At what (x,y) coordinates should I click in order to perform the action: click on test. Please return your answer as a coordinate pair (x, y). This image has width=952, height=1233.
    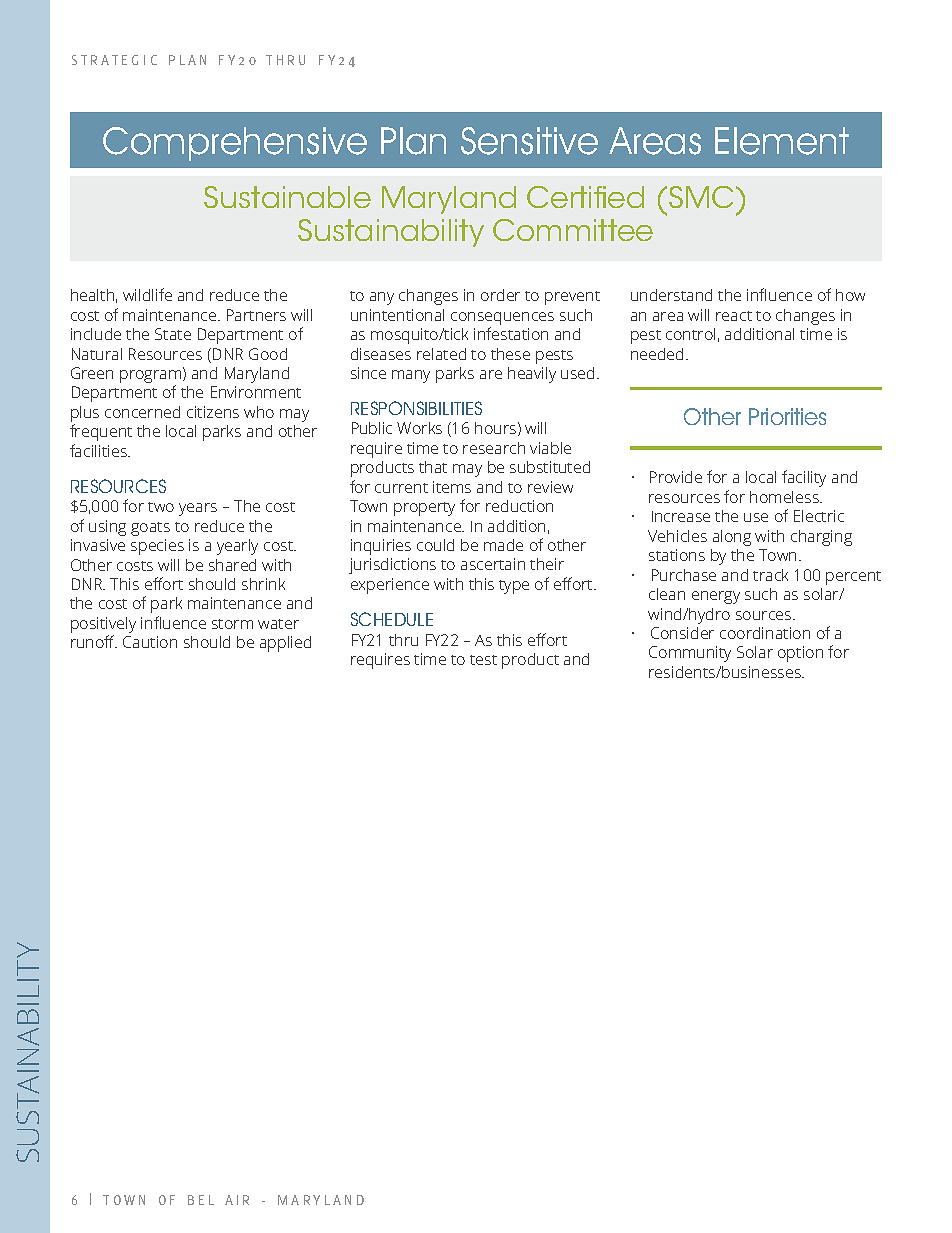
    Looking at the image, I should click on (483, 660).
